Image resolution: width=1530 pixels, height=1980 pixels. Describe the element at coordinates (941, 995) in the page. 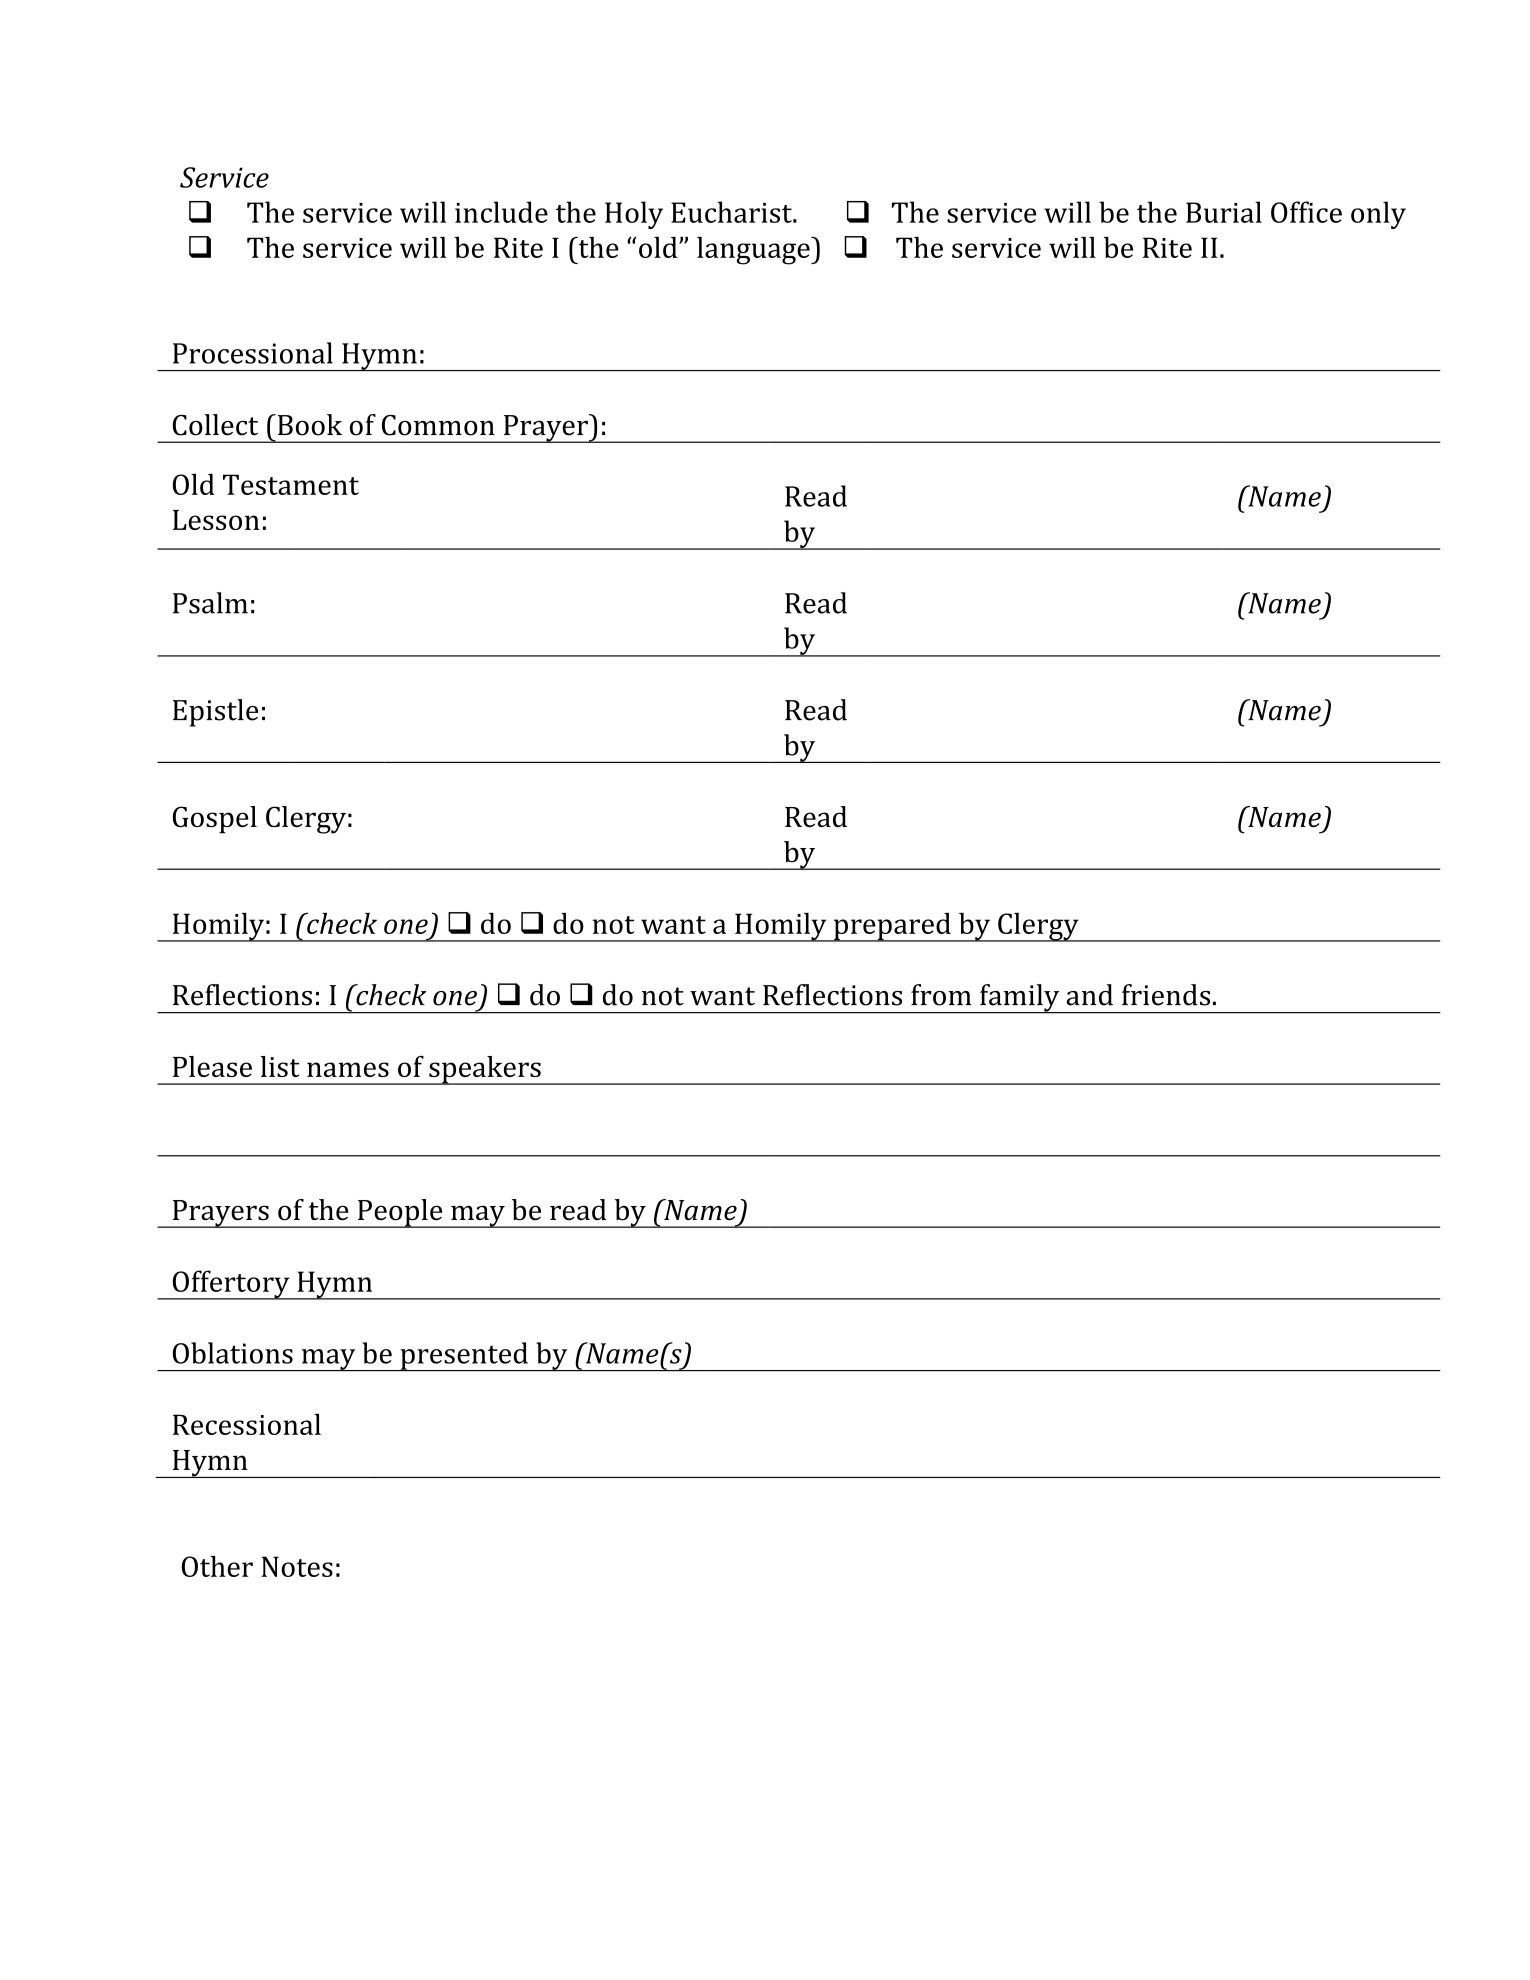

I see `from` at that location.
